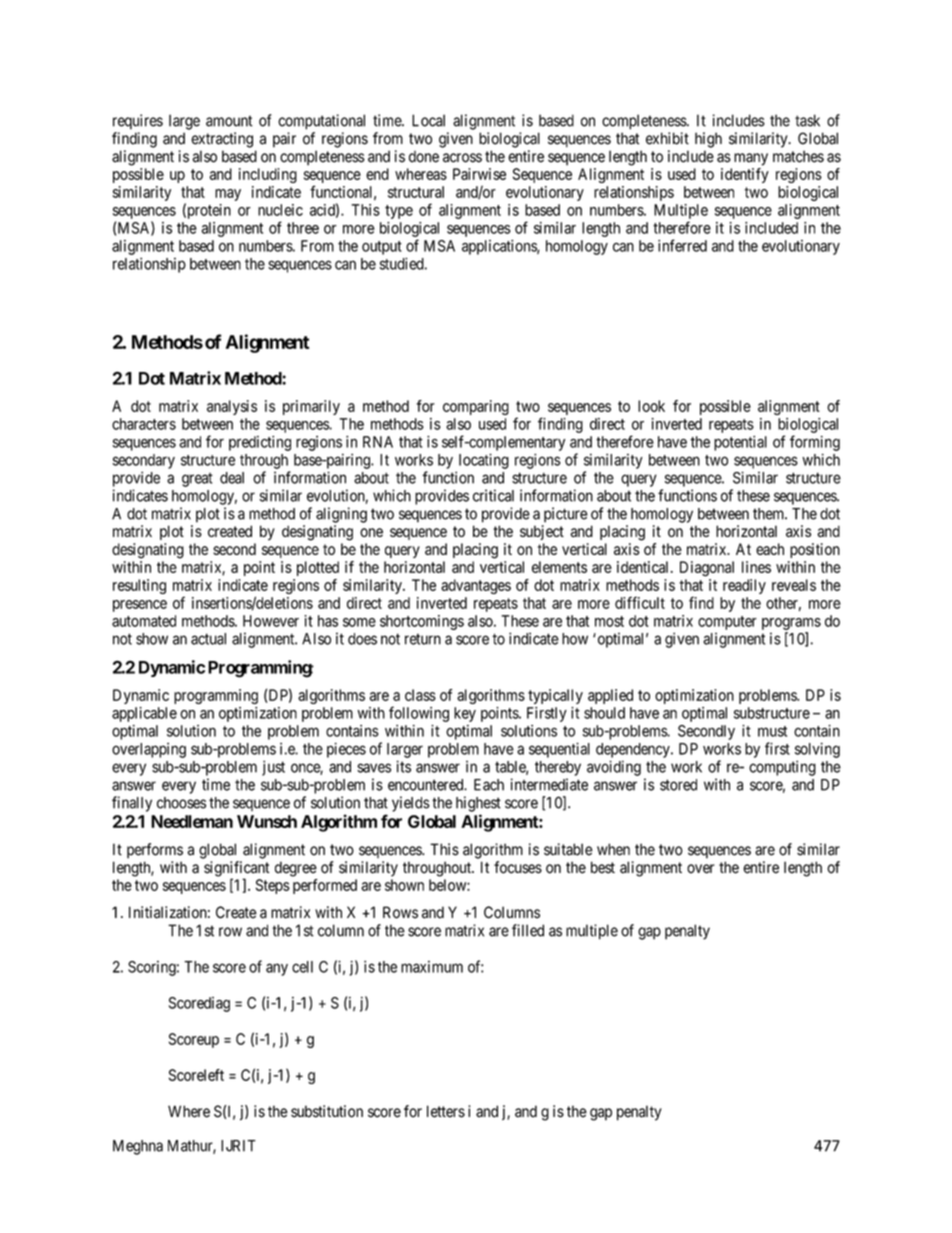 The height and width of the document is (1233, 952). What do you see at coordinates (465, 714) in the document?
I see `key` at bounding box center [465, 714].
